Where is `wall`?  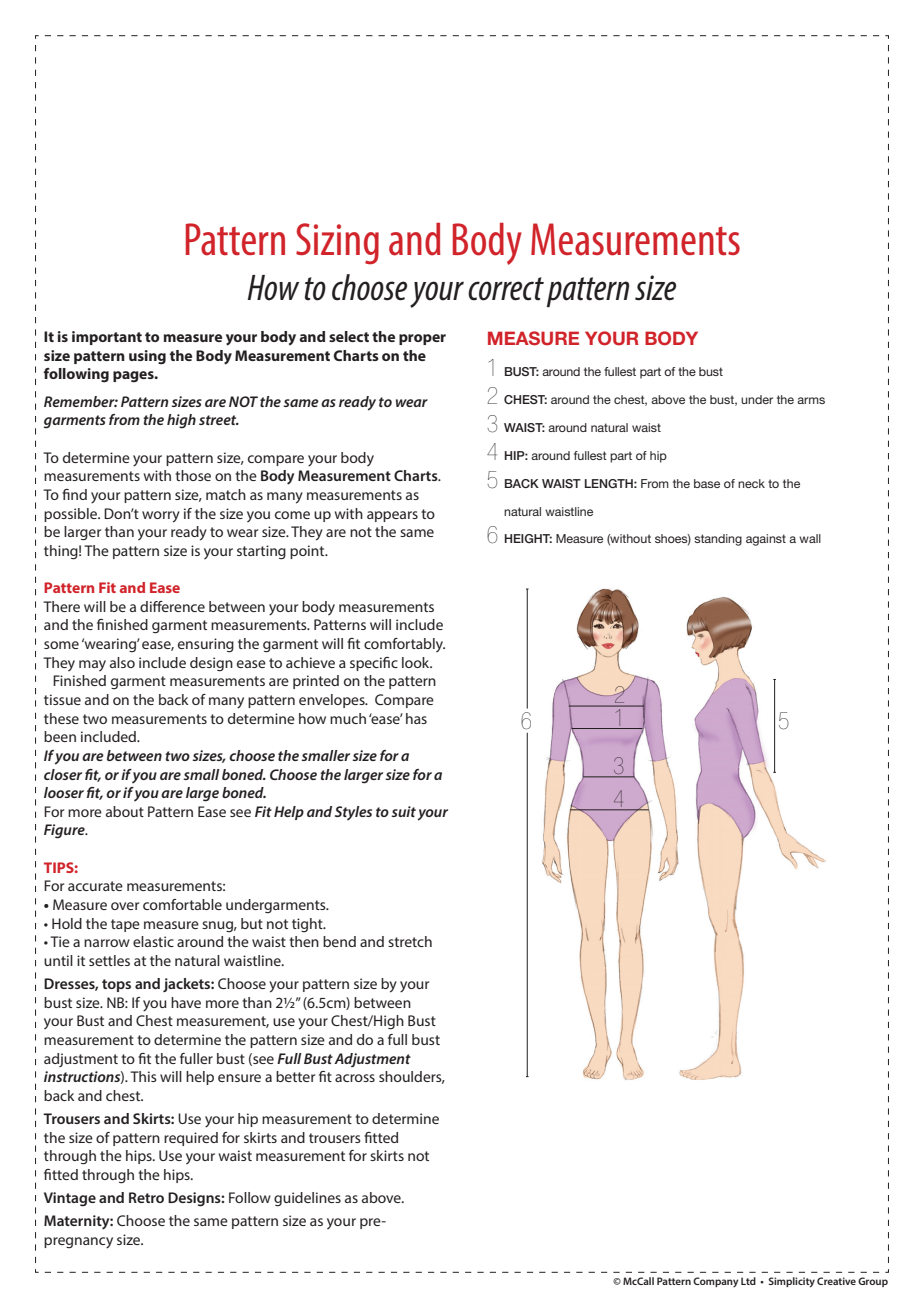 wall is located at coordinates (810, 538).
